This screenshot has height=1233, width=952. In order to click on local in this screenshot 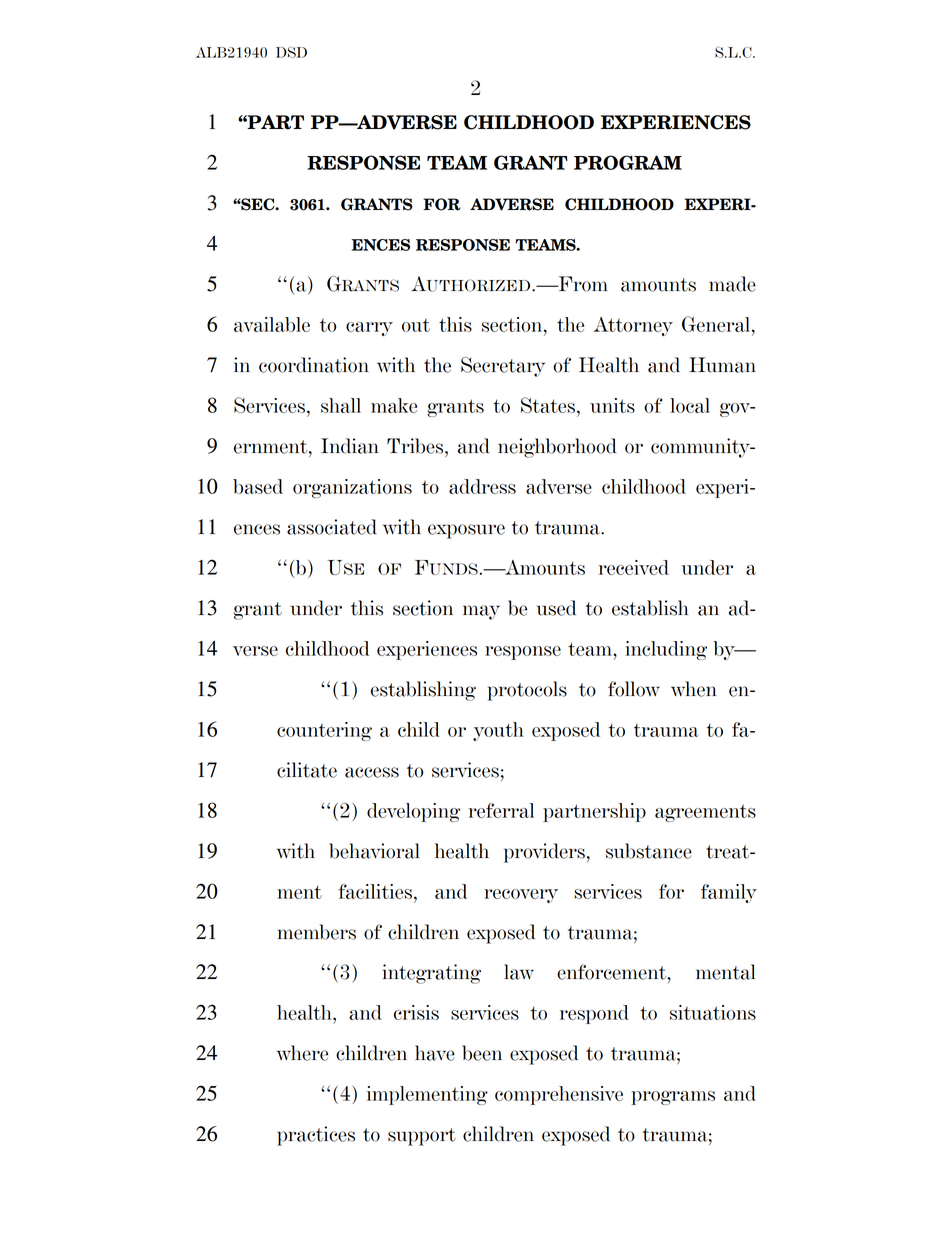, I will do `click(690, 405)`.
